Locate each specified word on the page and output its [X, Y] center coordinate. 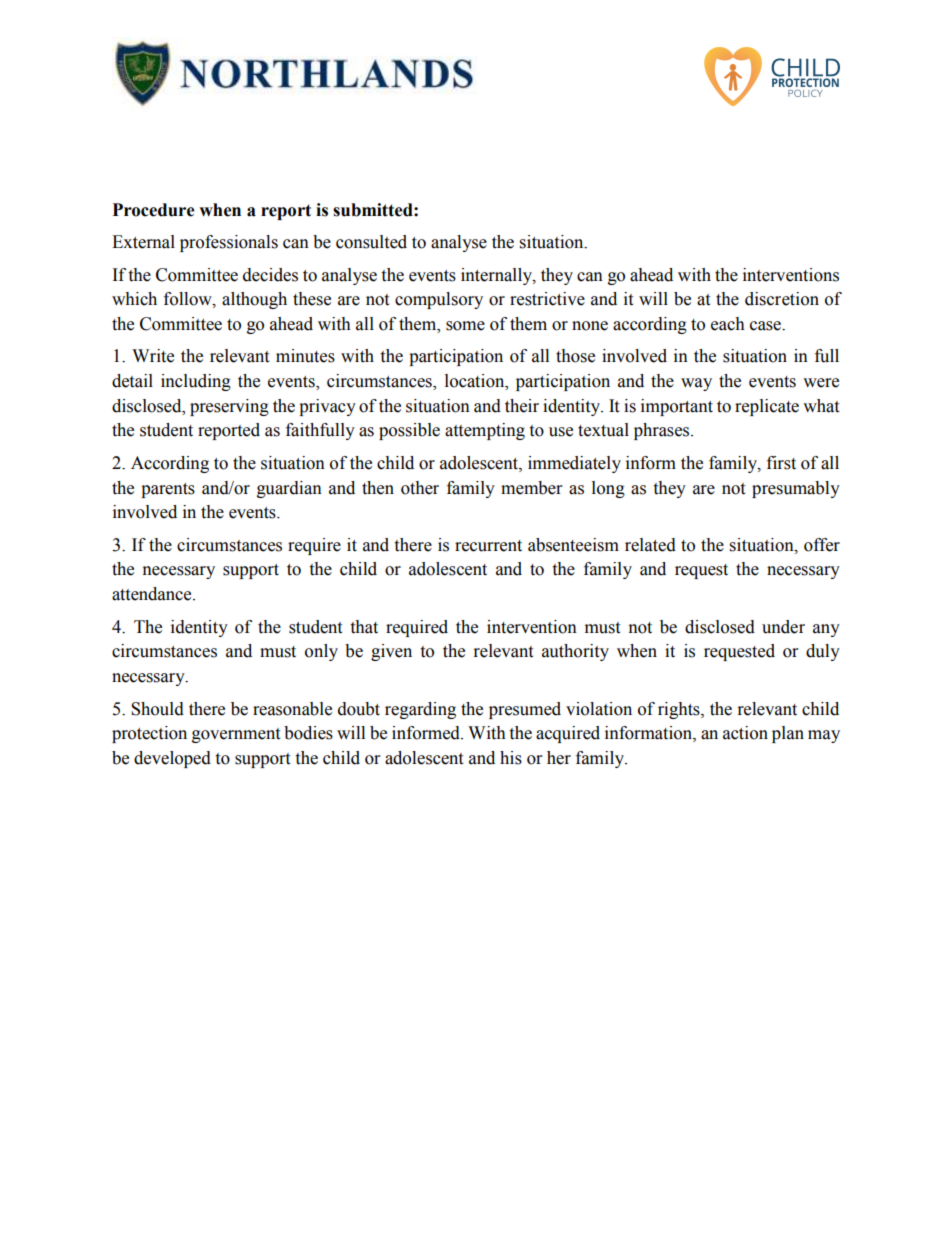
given [391, 652]
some [465, 326]
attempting [485, 431]
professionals [229, 243]
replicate [767, 407]
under [783, 627]
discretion [782, 299]
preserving [229, 407]
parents [168, 490]
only [321, 652]
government [236, 735]
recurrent [488, 546]
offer [822, 545]
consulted [371, 242]
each [728, 324]
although [254, 300]
